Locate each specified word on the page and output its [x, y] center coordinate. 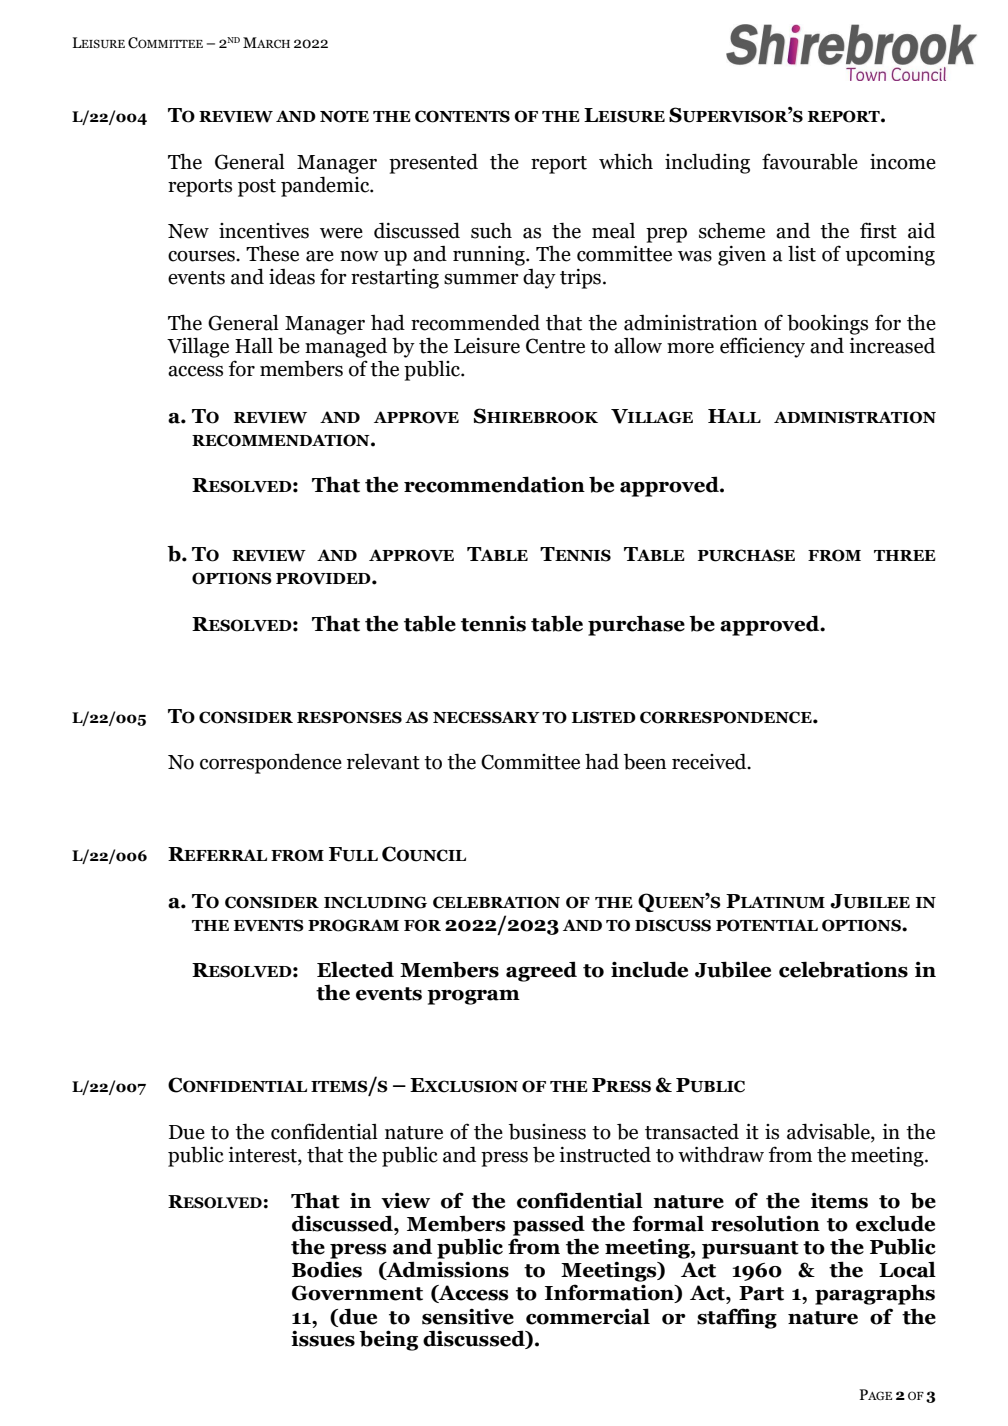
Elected [355, 969]
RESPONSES [349, 717]
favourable [810, 161]
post [257, 188]
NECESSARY [486, 717]
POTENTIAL [767, 925]
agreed [541, 971]
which [626, 161]
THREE [905, 555]
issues [323, 1338]
